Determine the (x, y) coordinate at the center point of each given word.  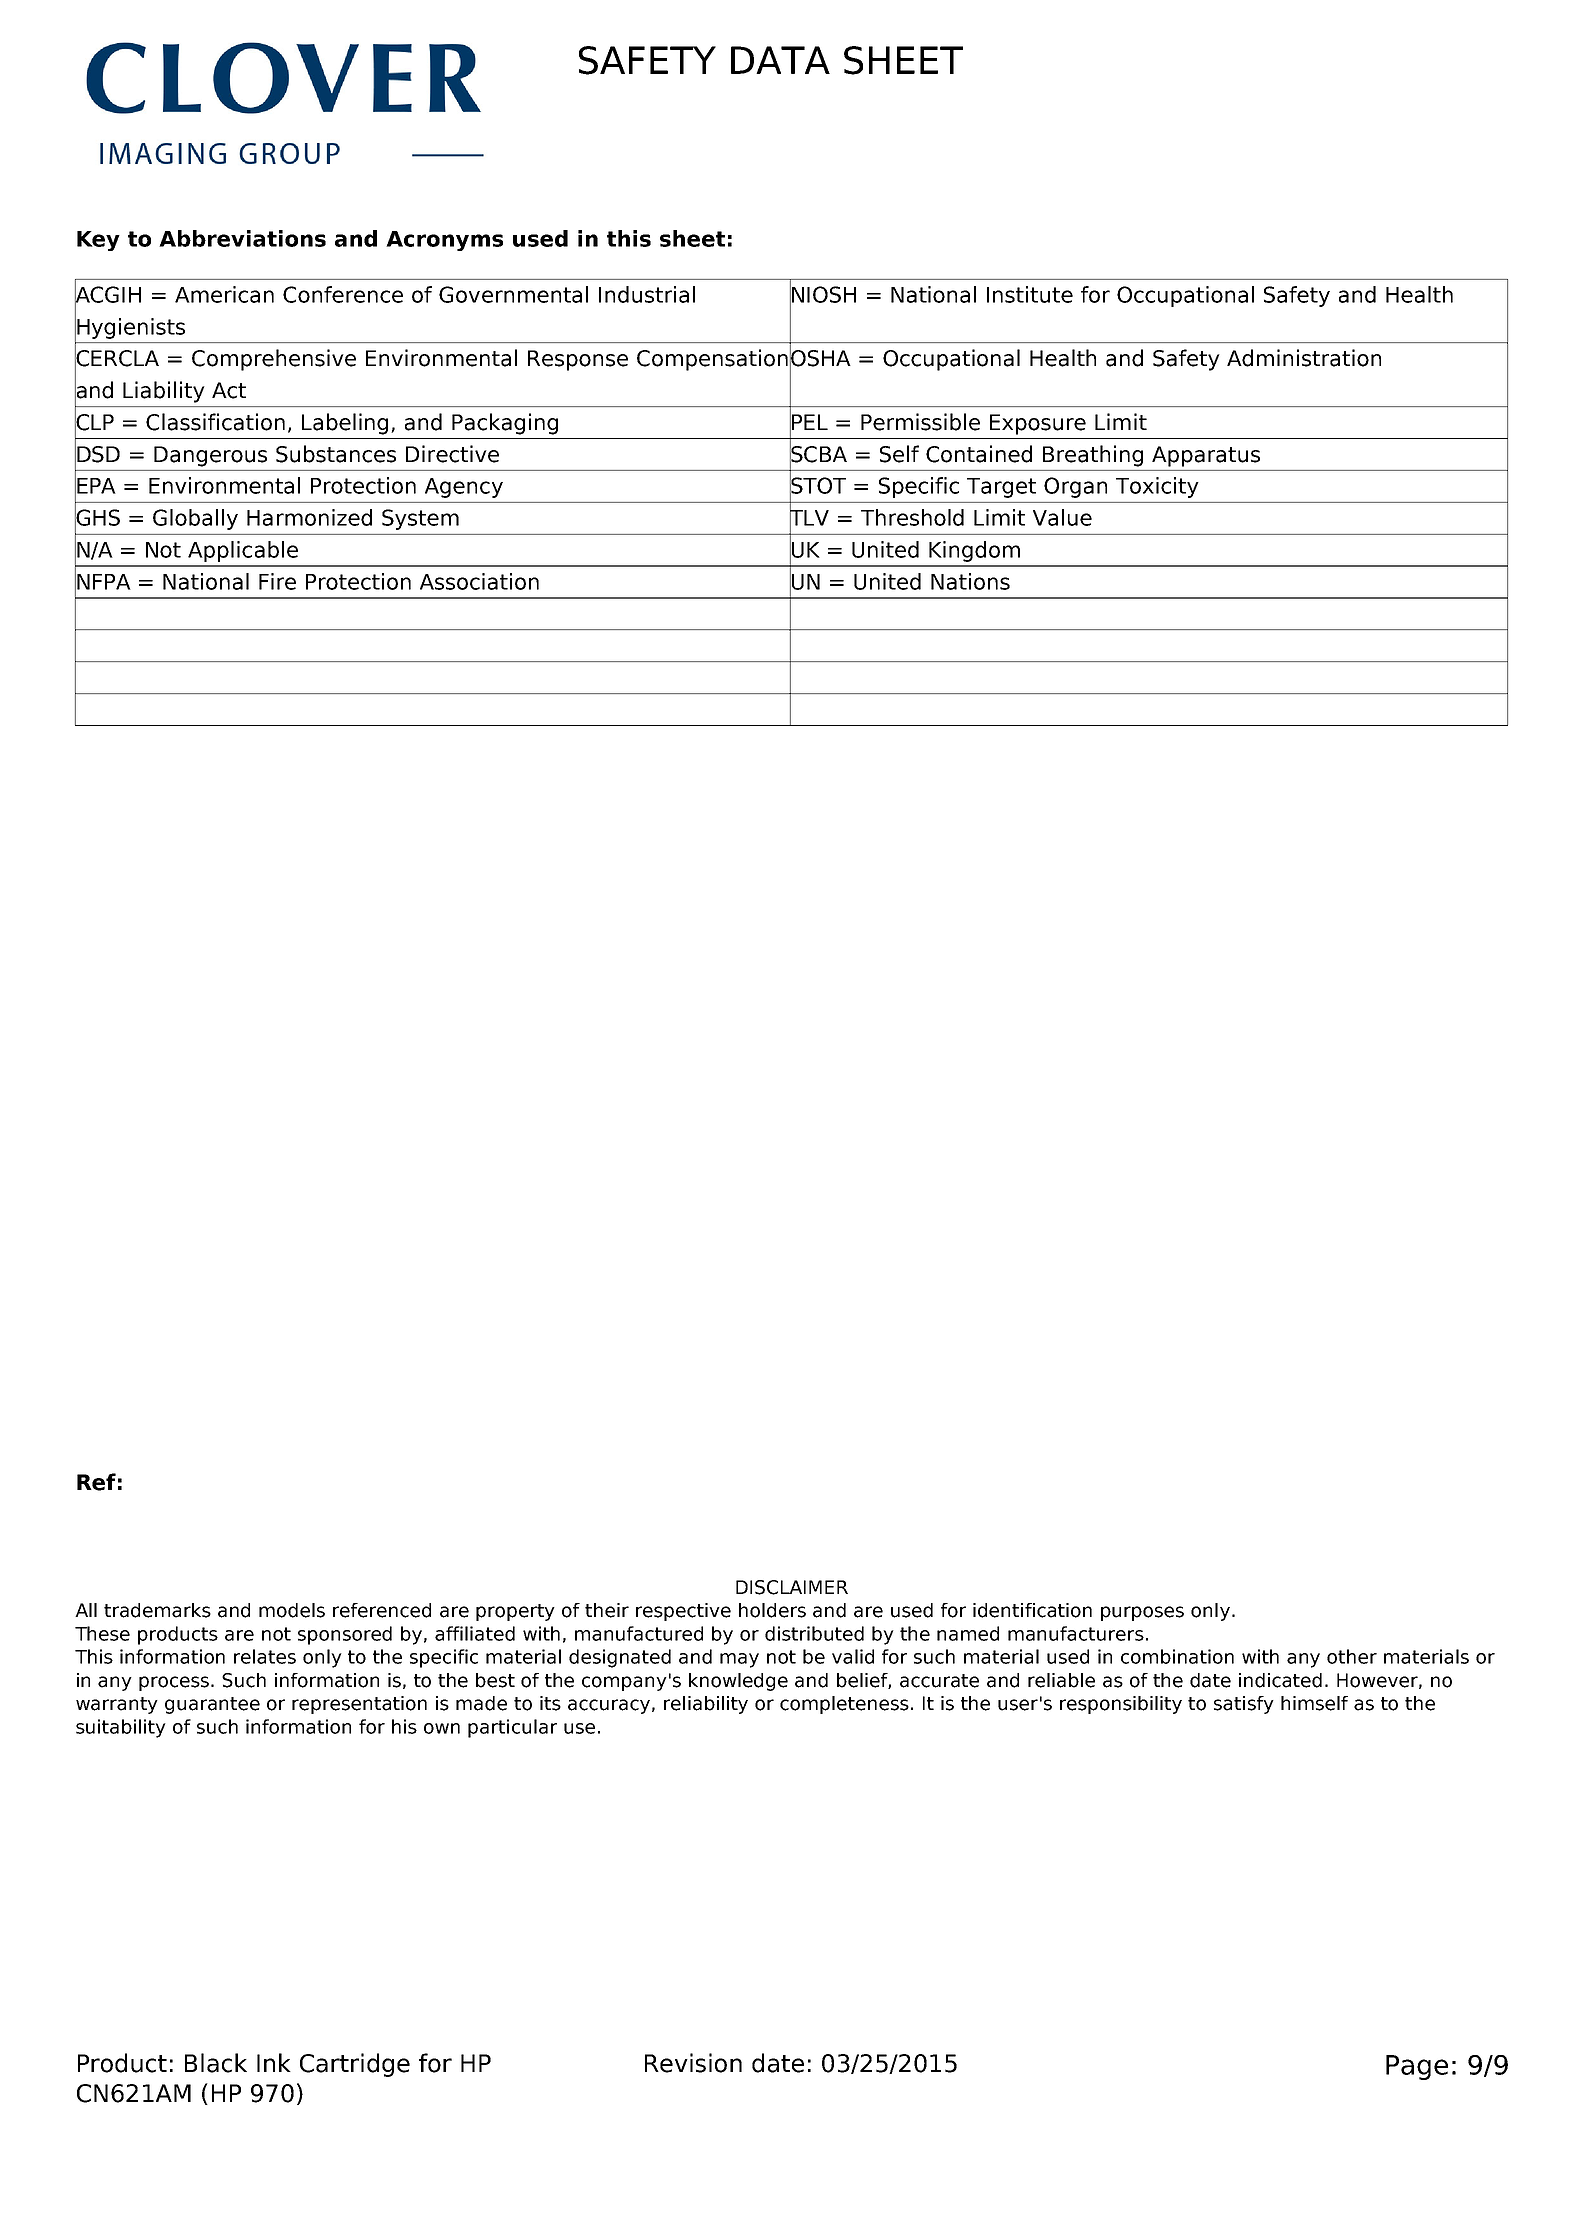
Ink (274, 2062)
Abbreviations (242, 238)
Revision (693, 2063)
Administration (1304, 358)
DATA (780, 60)
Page (1417, 2067)
